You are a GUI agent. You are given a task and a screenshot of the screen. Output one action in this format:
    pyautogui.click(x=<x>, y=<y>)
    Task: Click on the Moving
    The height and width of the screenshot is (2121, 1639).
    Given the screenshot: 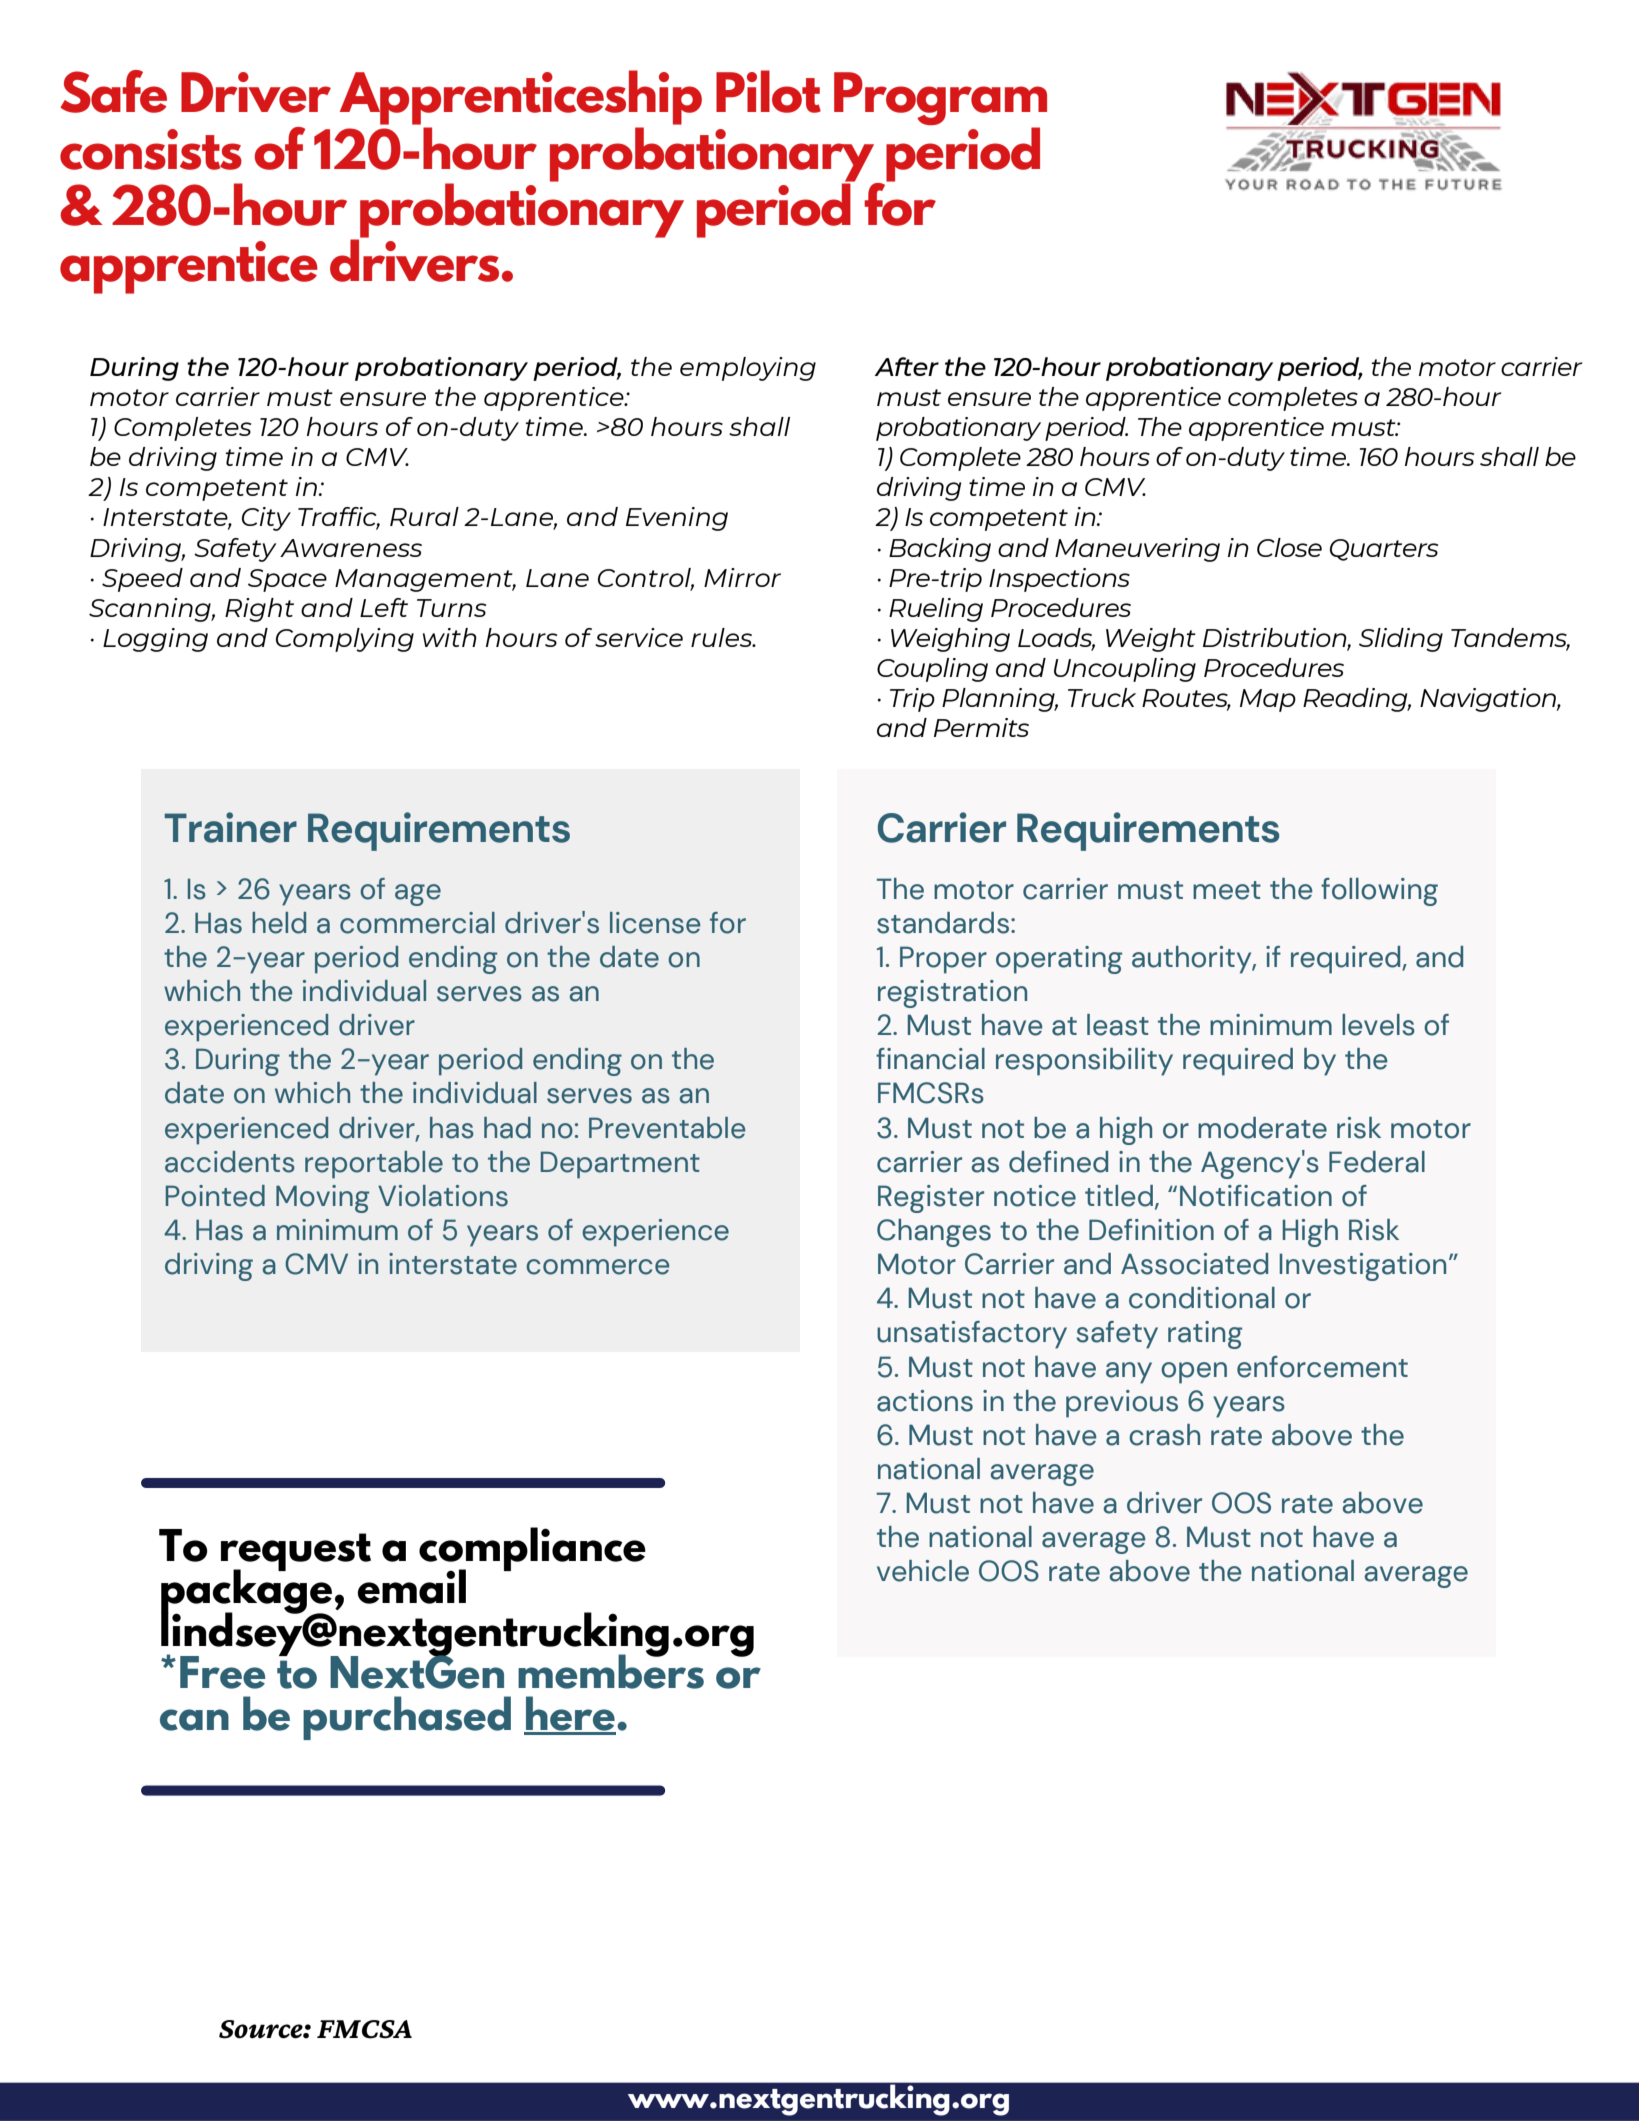 What is the action you would take?
    pyautogui.click(x=322, y=1199)
